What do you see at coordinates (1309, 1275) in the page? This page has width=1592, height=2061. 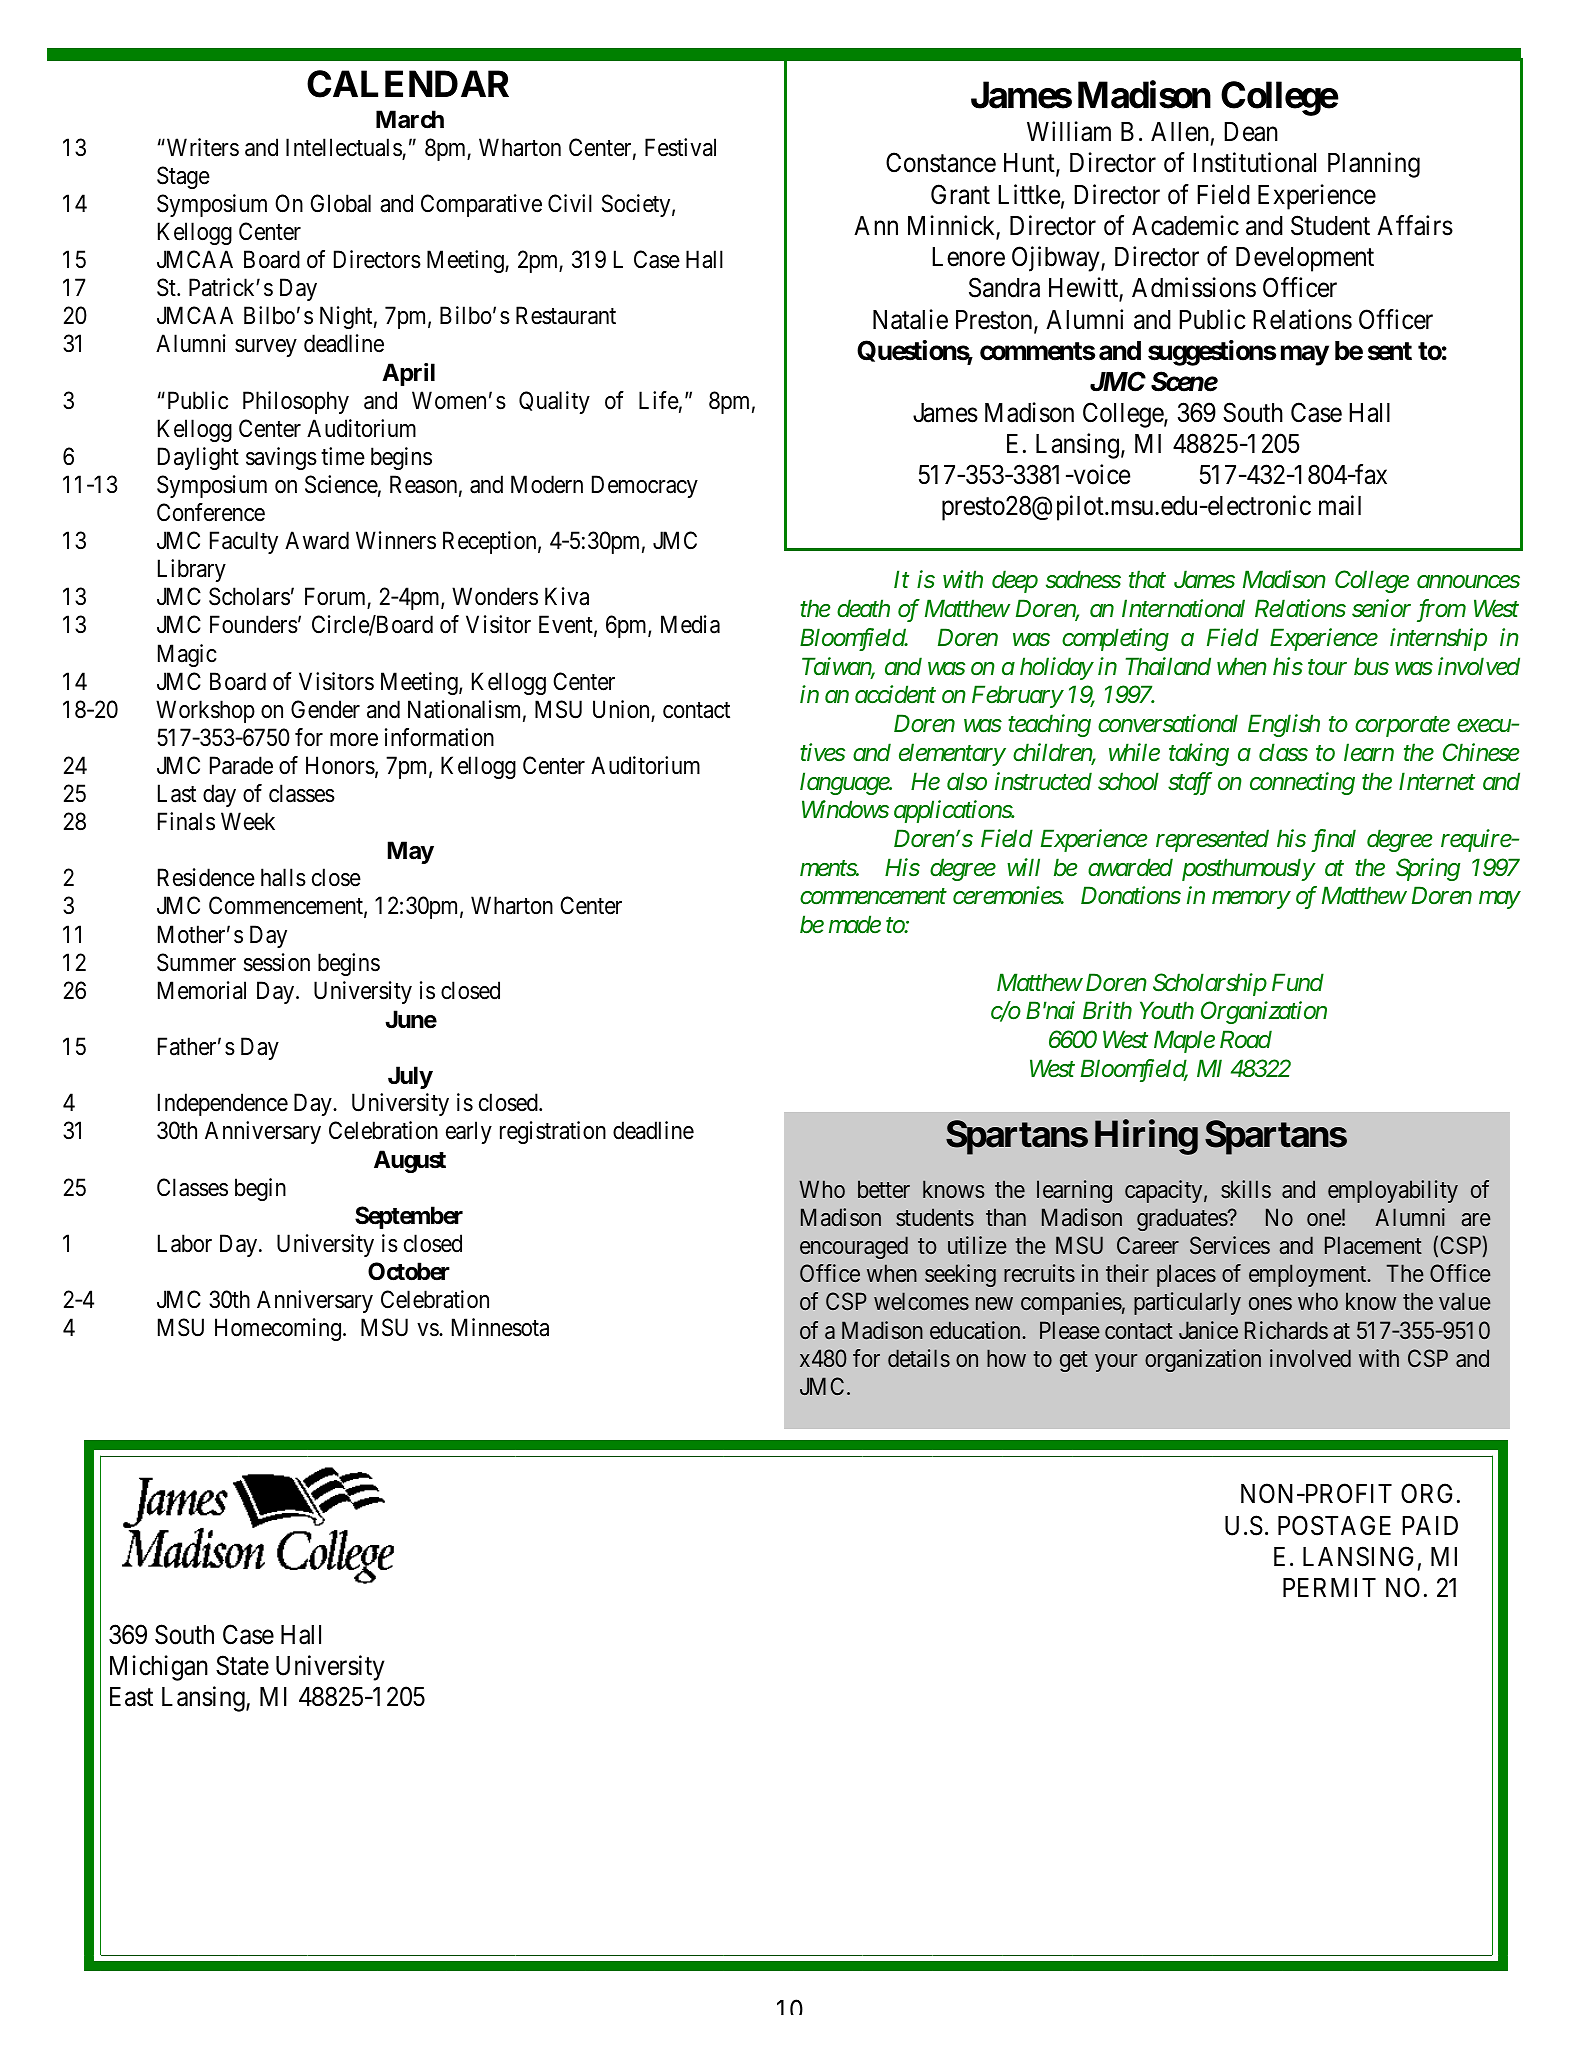 I see `employment` at bounding box center [1309, 1275].
